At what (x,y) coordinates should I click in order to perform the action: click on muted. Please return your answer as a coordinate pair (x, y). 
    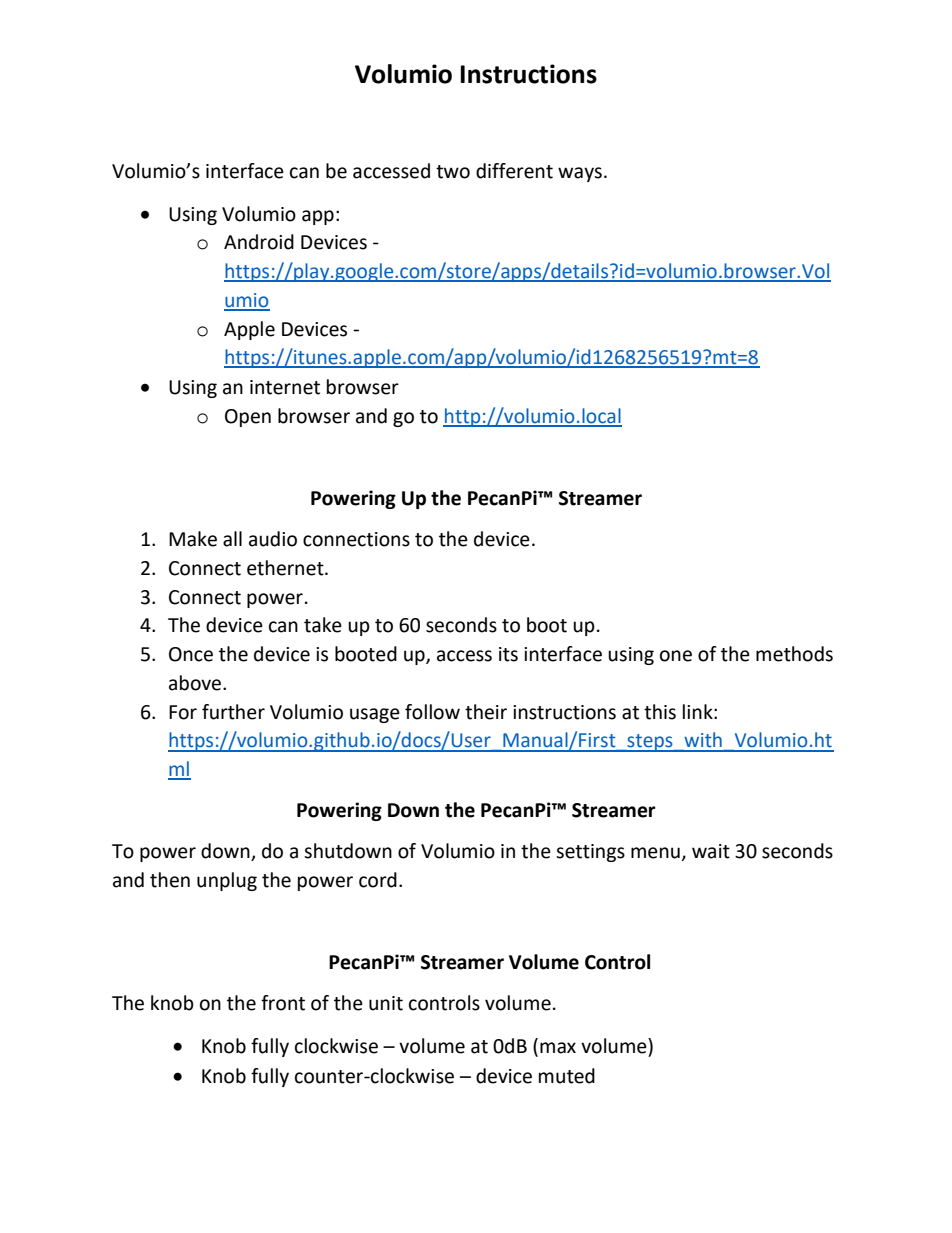
    Looking at the image, I should click on (567, 1076).
